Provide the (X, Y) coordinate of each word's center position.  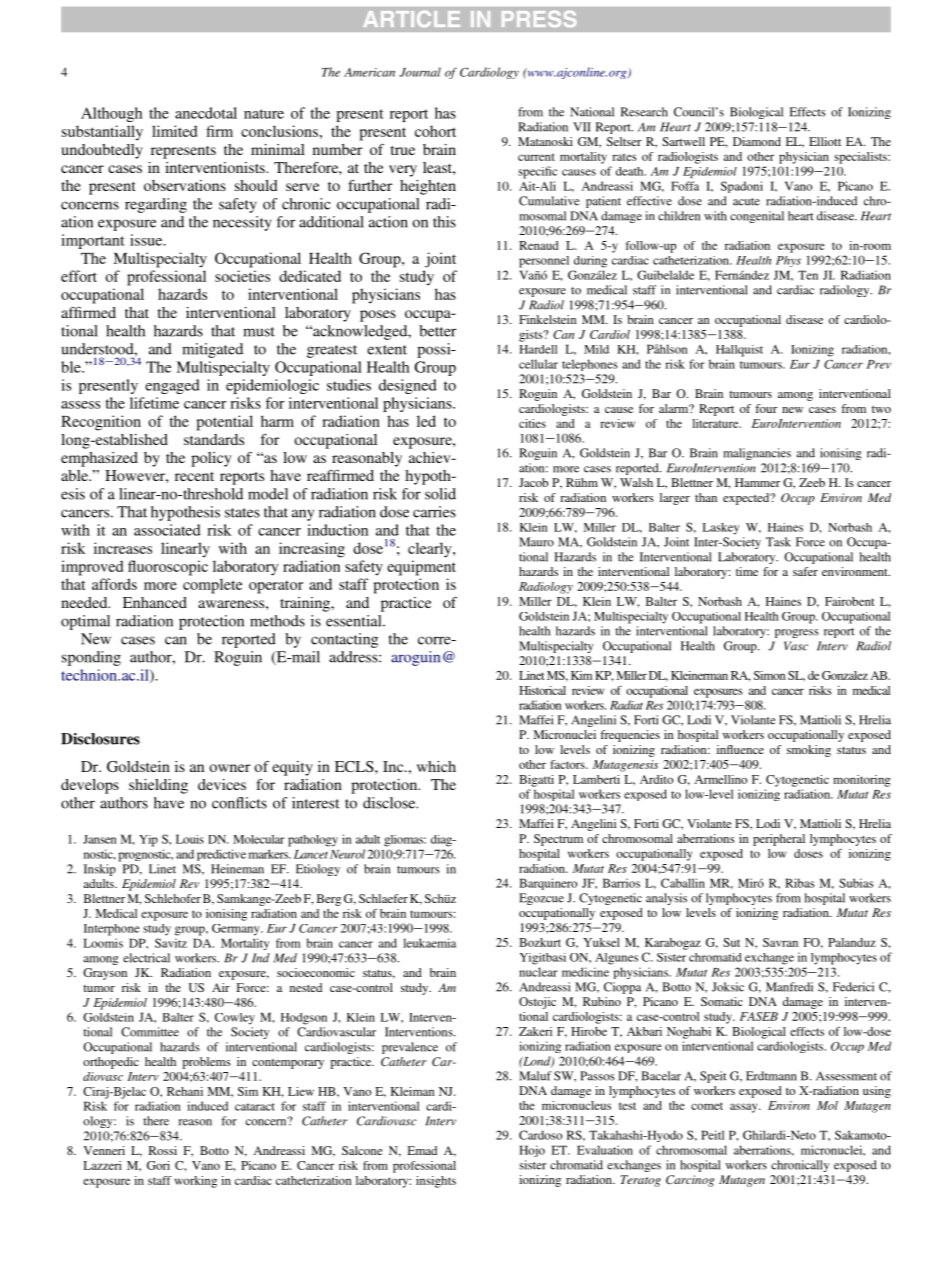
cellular (538, 364)
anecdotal (206, 113)
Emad (422, 1150)
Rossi (163, 1150)
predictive (221, 855)
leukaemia (429, 943)
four (766, 408)
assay (745, 1108)
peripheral (779, 840)
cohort (435, 131)
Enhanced (155, 602)
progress (797, 633)
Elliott (825, 141)
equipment (421, 568)
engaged (172, 386)
